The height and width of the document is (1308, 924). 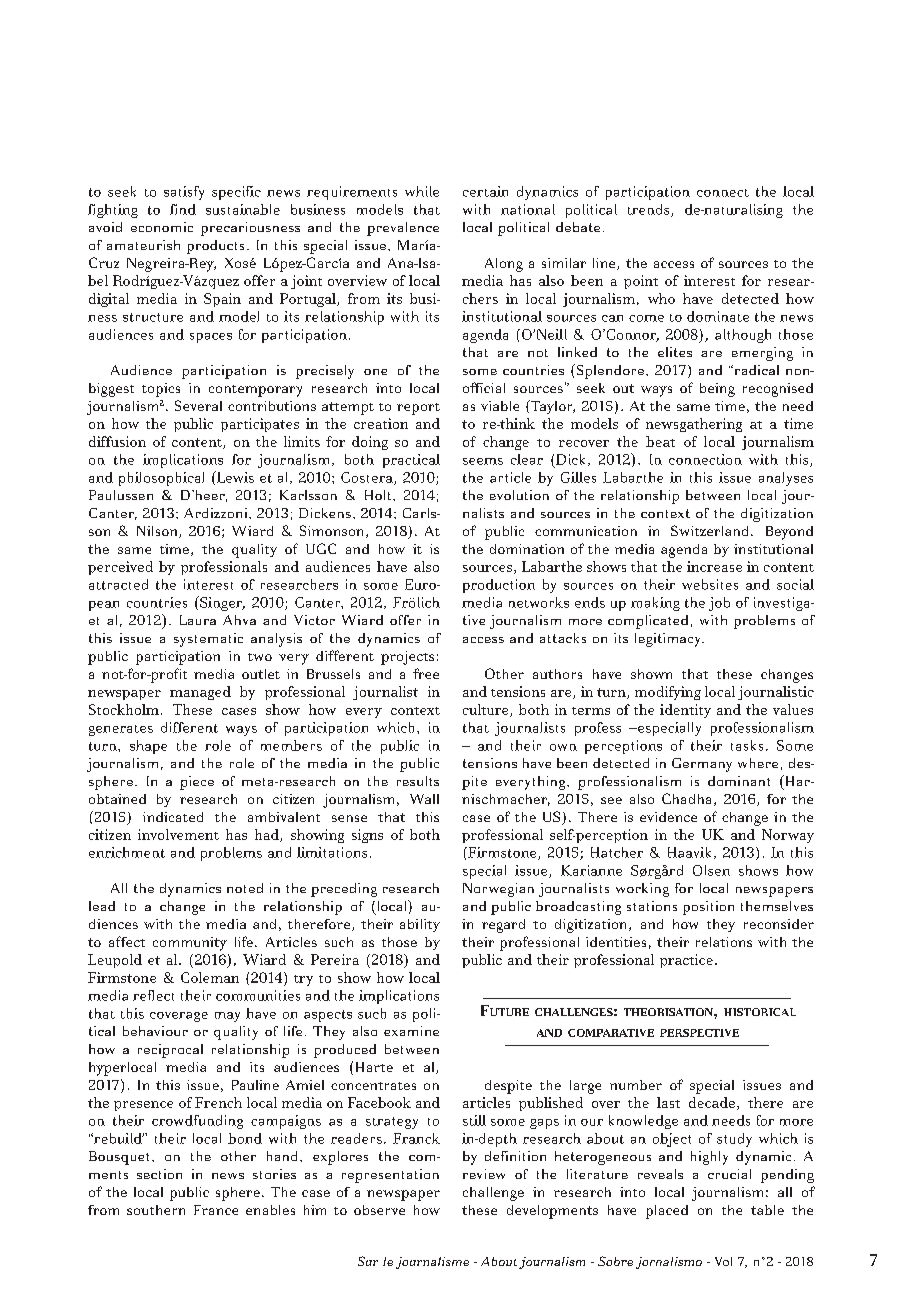 I want to click on position, so click(x=708, y=908).
